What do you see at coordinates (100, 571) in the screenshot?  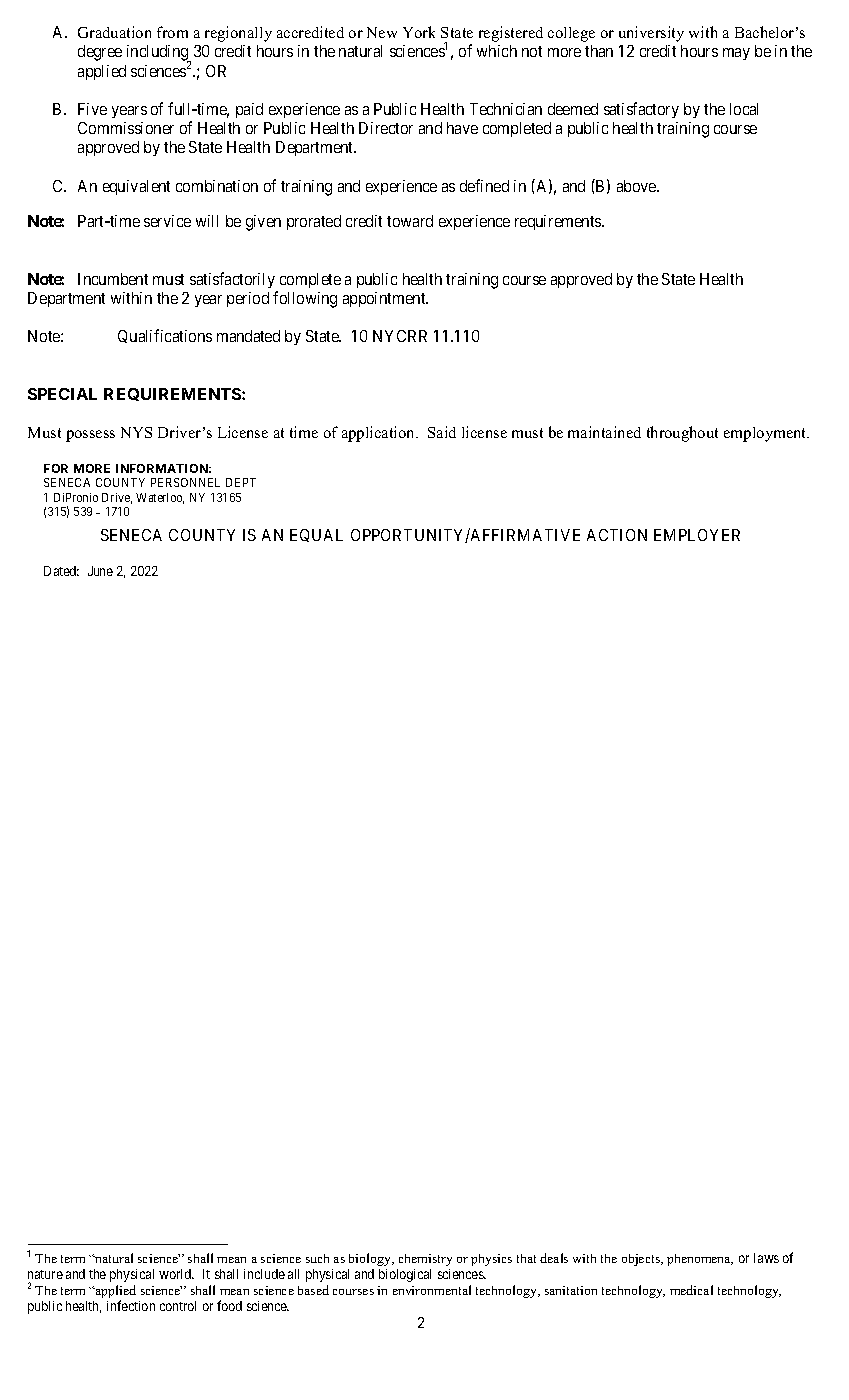 I see `June` at bounding box center [100, 571].
